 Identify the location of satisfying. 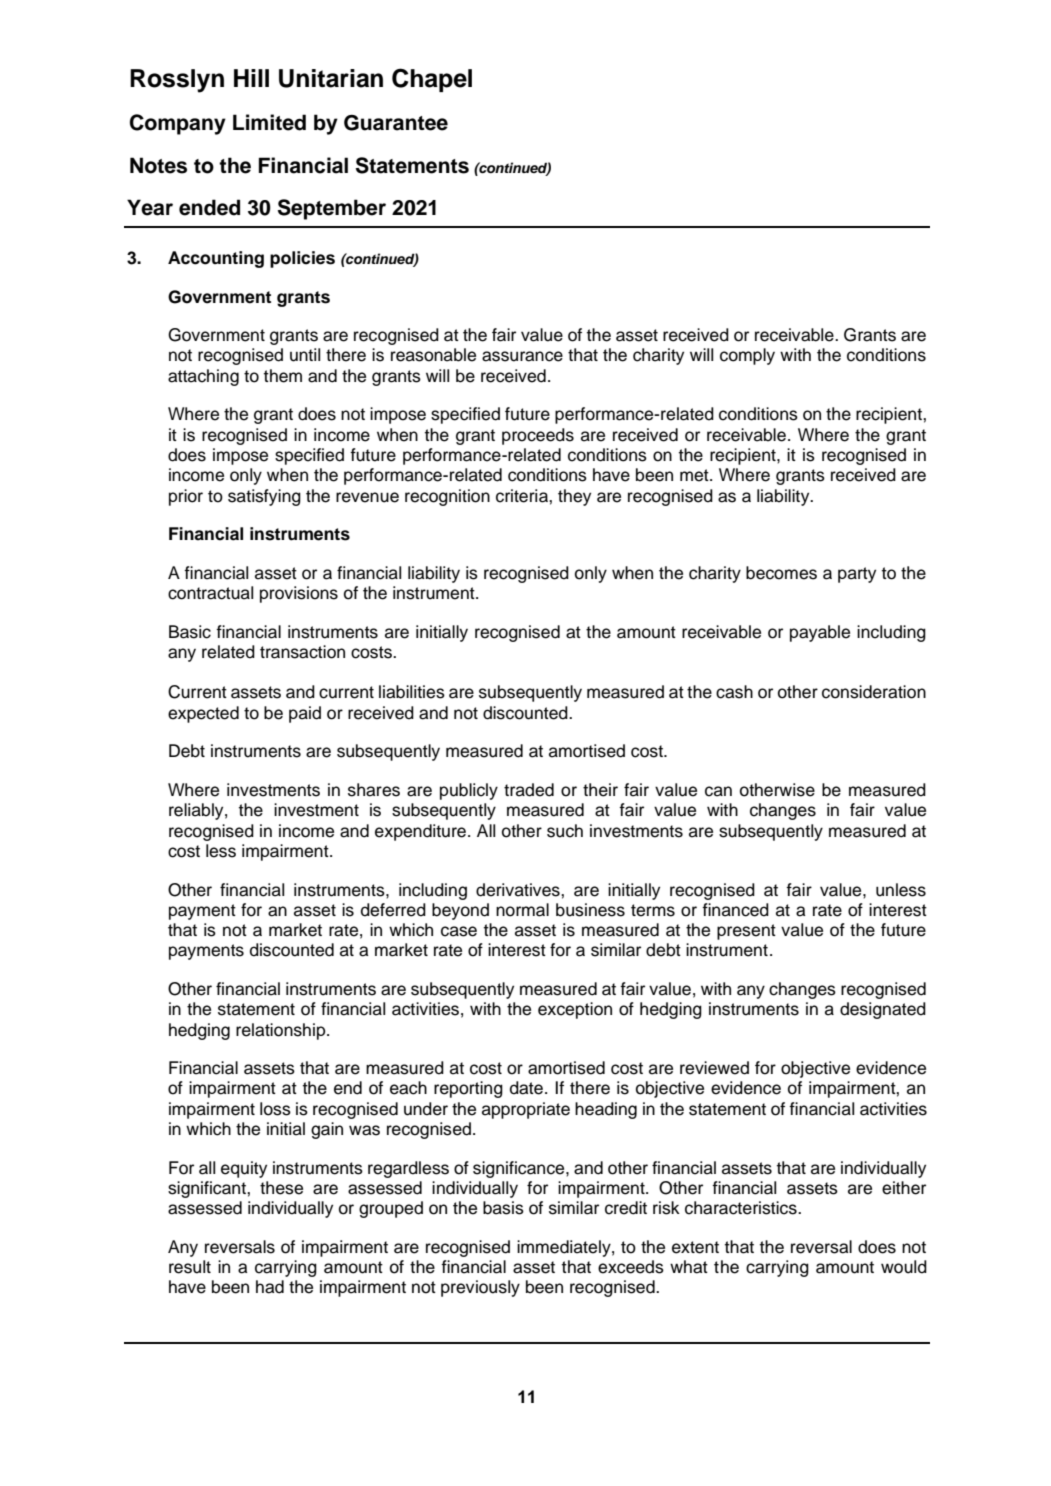
(264, 497).
